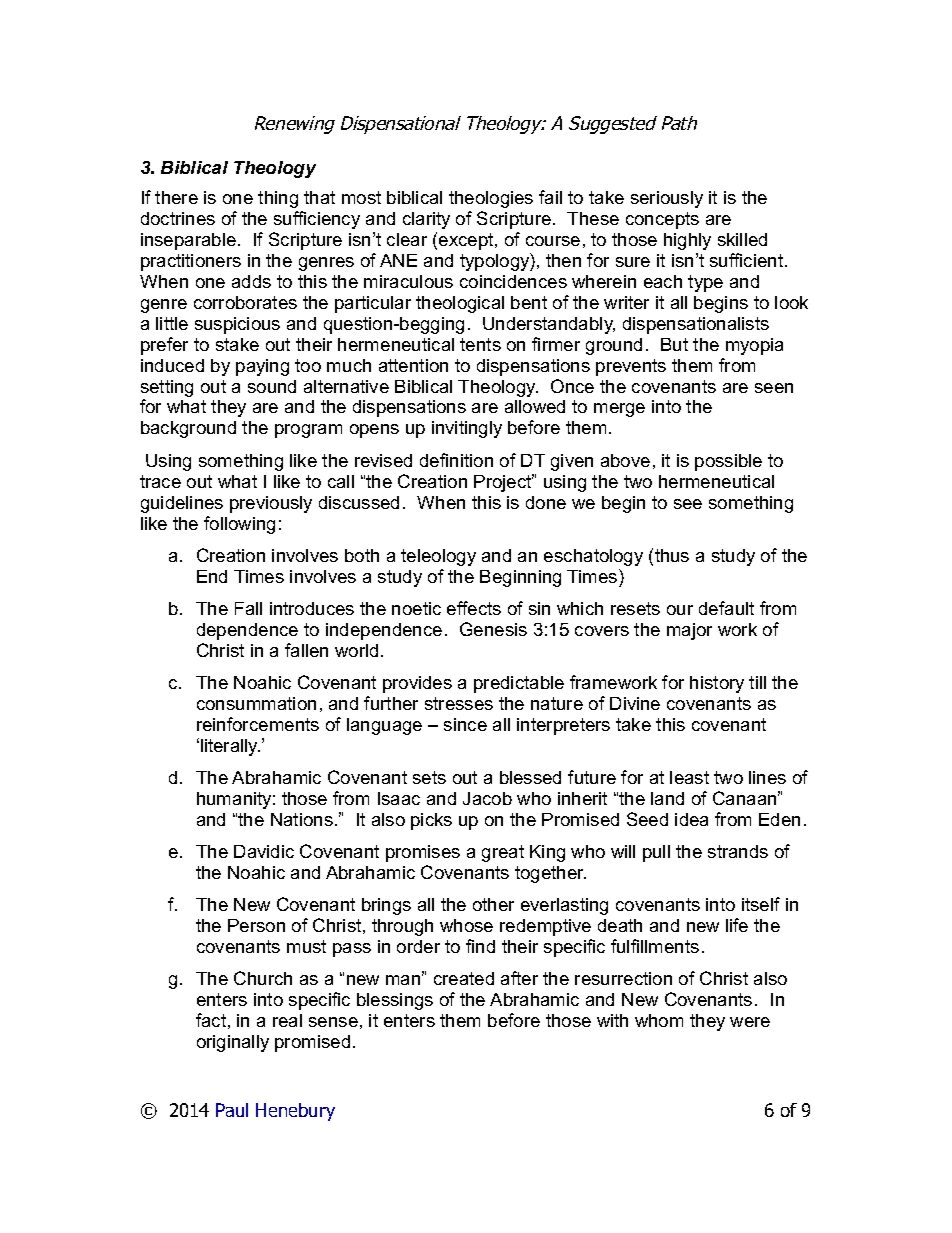  I want to click on Paul, so click(232, 1110).
